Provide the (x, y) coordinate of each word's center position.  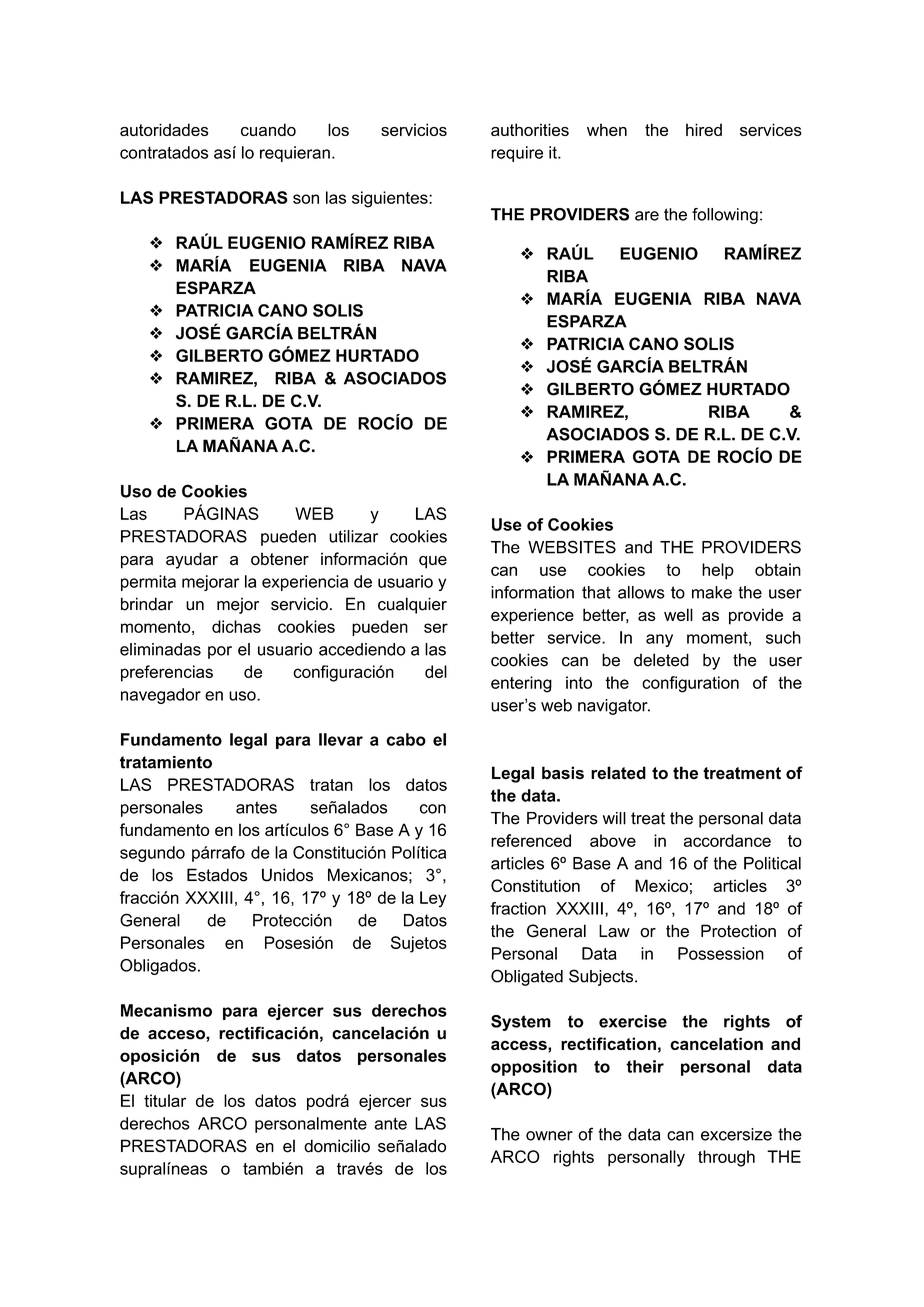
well (678, 614)
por (220, 652)
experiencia (305, 583)
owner (549, 1136)
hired (704, 129)
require (517, 154)
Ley (433, 899)
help (718, 571)
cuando (268, 129)
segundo (152, 854)
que (433, 562)
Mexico (661, 885)
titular (165, 1100)
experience (532, 616)
